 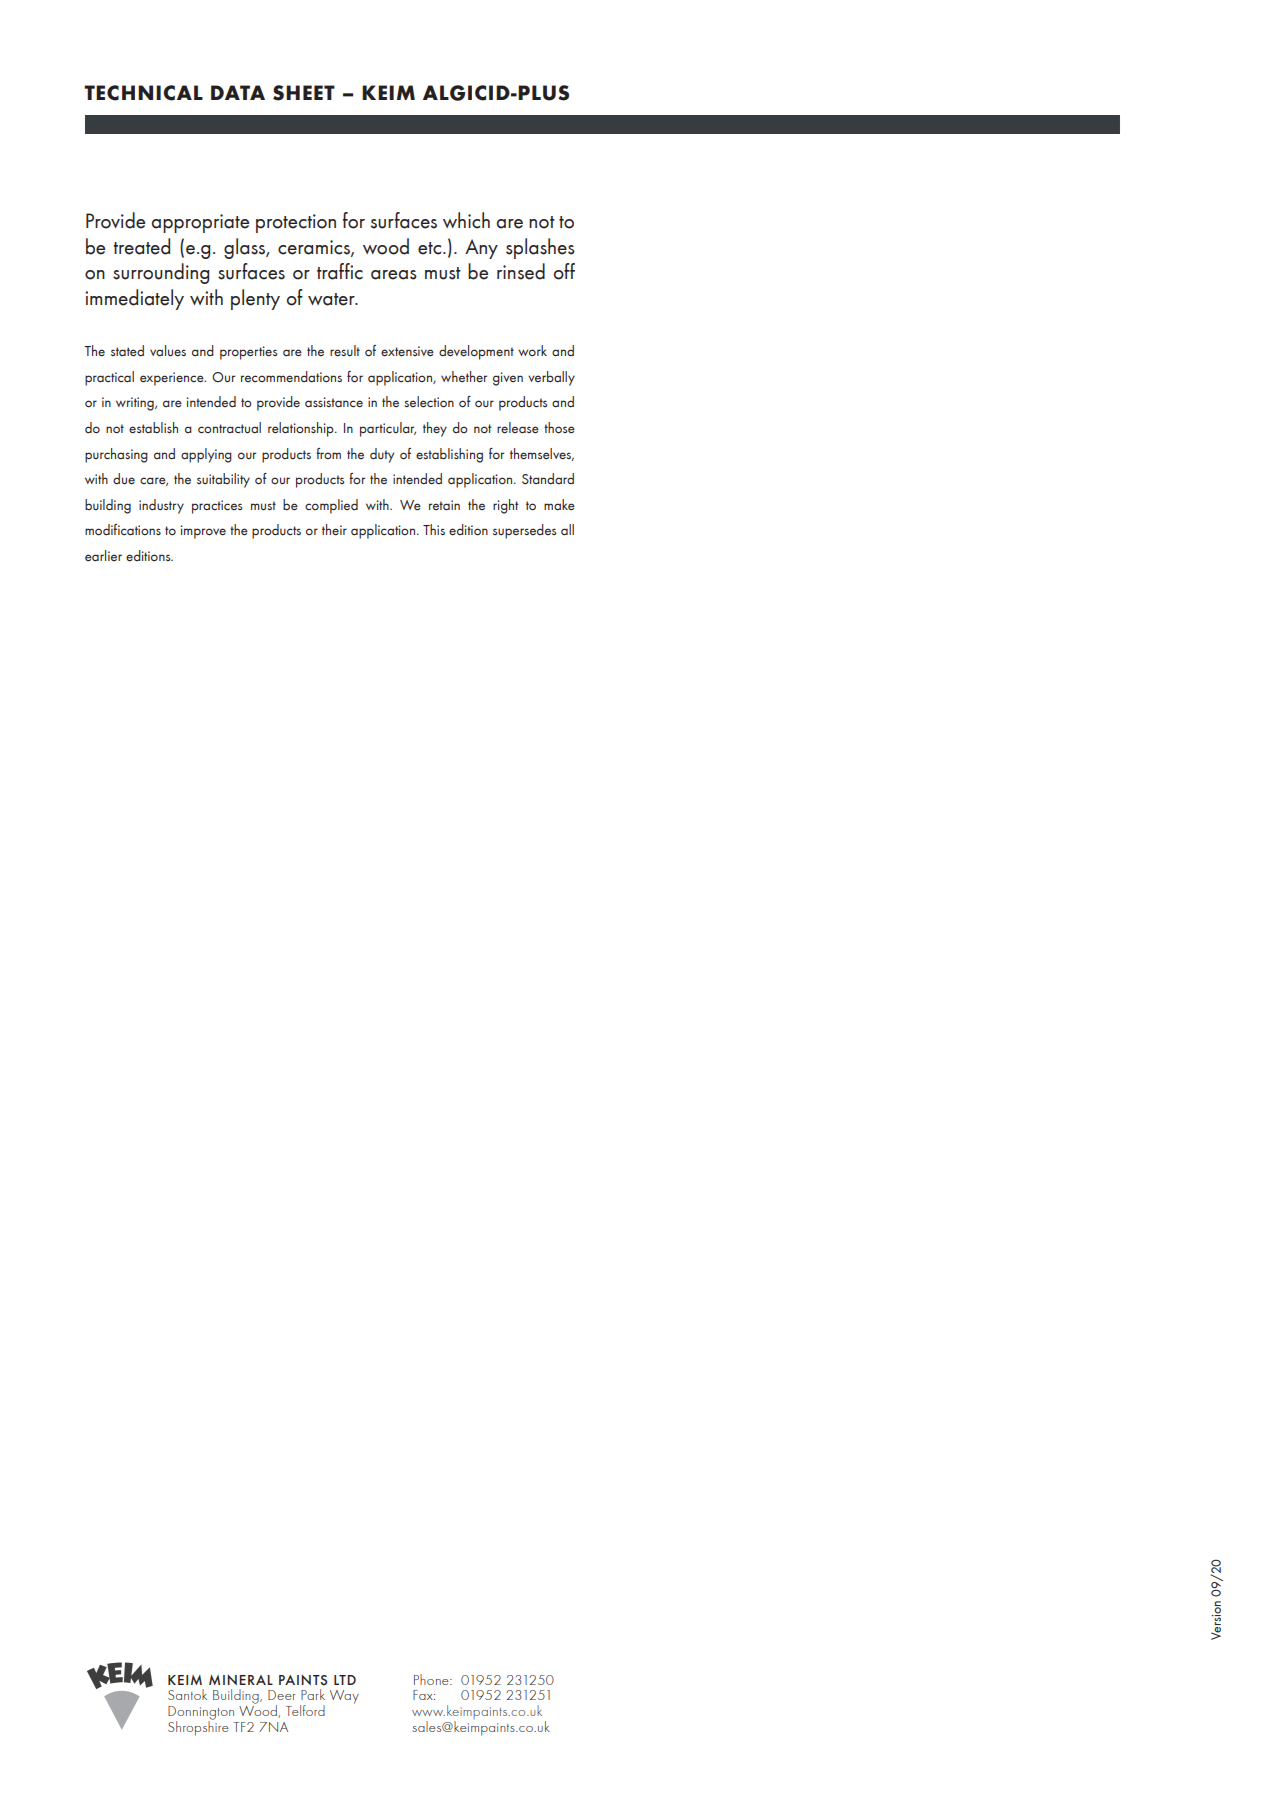 What do you see at coordinates (466, 220) in the page?
I see `which` at bounding box center [466, 220].
